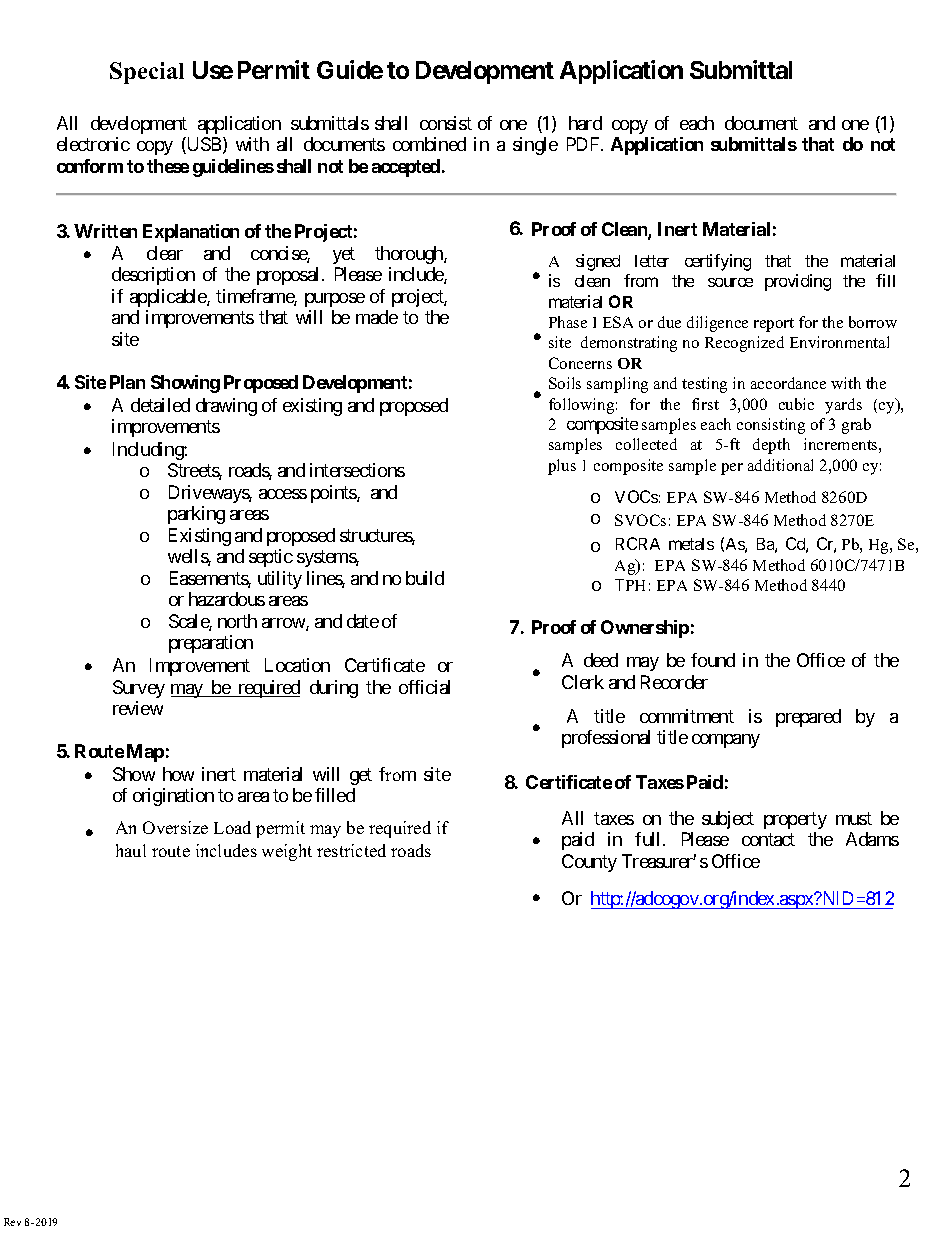 The image size is (952, 1233). Describe the element at coordinates (211, 644) in the page. I see `preparation` at that location.
